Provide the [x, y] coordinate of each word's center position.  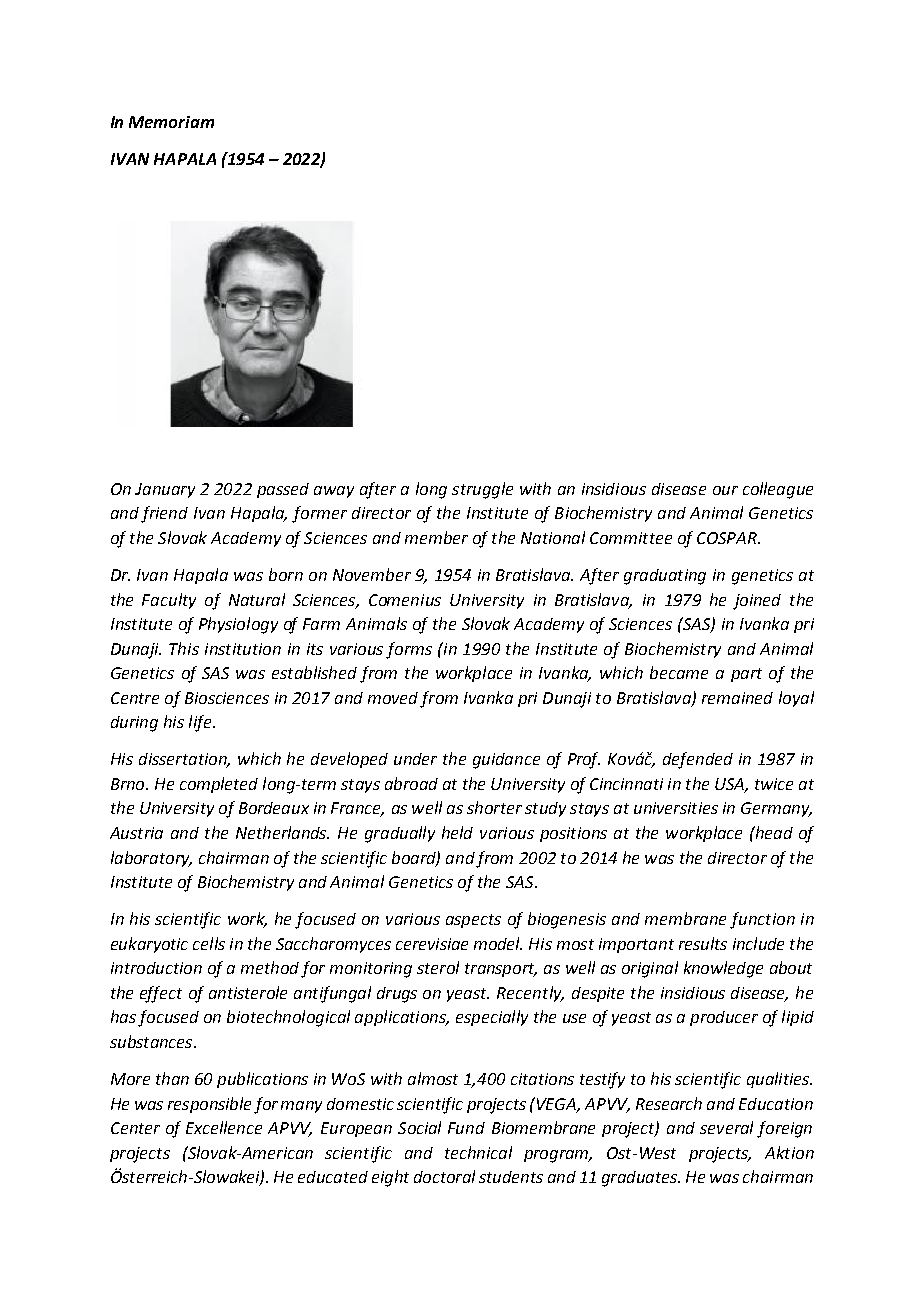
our [725, 490]
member [436, 537]
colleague [778, 490]
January [165, 490]
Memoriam [171, 122]
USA [730, 785]
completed [219, 785]
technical [478, 1152]
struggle [482, 490]
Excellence [224, 1127]
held [457, 832]
